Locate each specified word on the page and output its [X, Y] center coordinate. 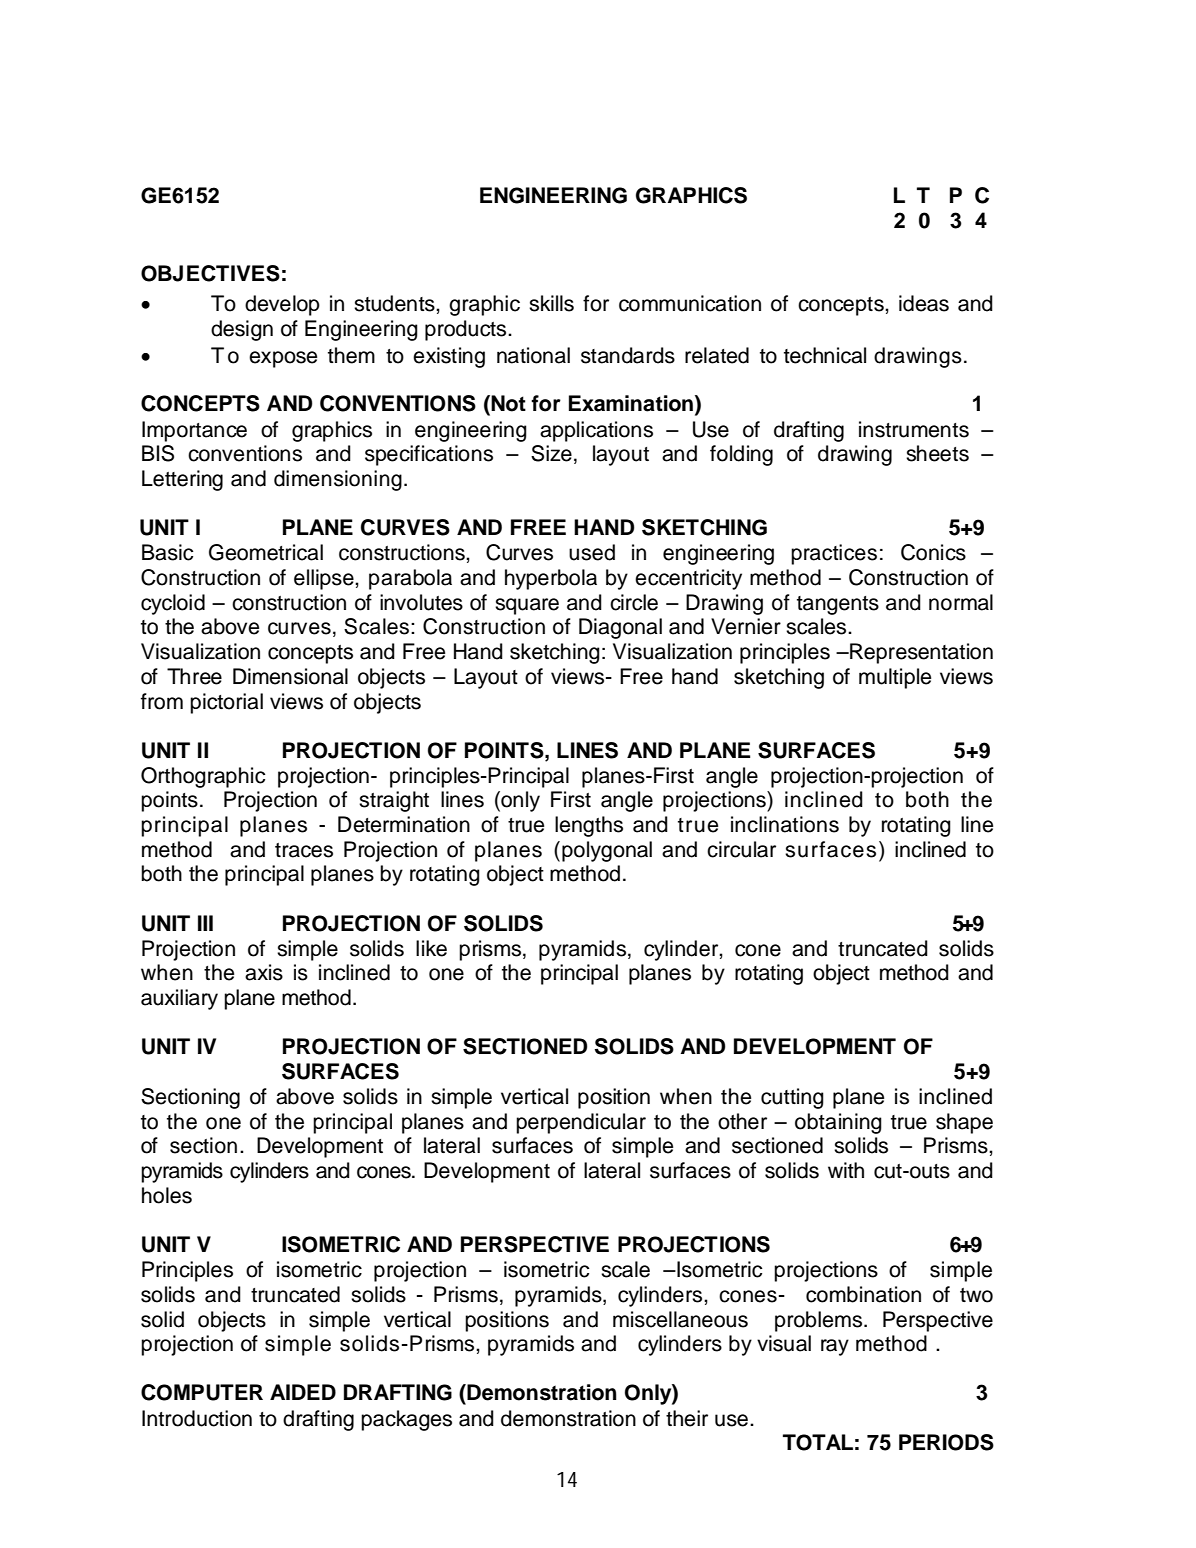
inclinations [785, 824]
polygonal [607, 851]
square [527, 606]
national [533, 355]
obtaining [838, 1123]
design [242, 330]
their [687, 1418]
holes [167, 1195]
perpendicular [581, 1123]
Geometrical [266, 552]
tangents [838, 605]
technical [825, 355]
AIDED [303, 1392]
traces [304, 850]
